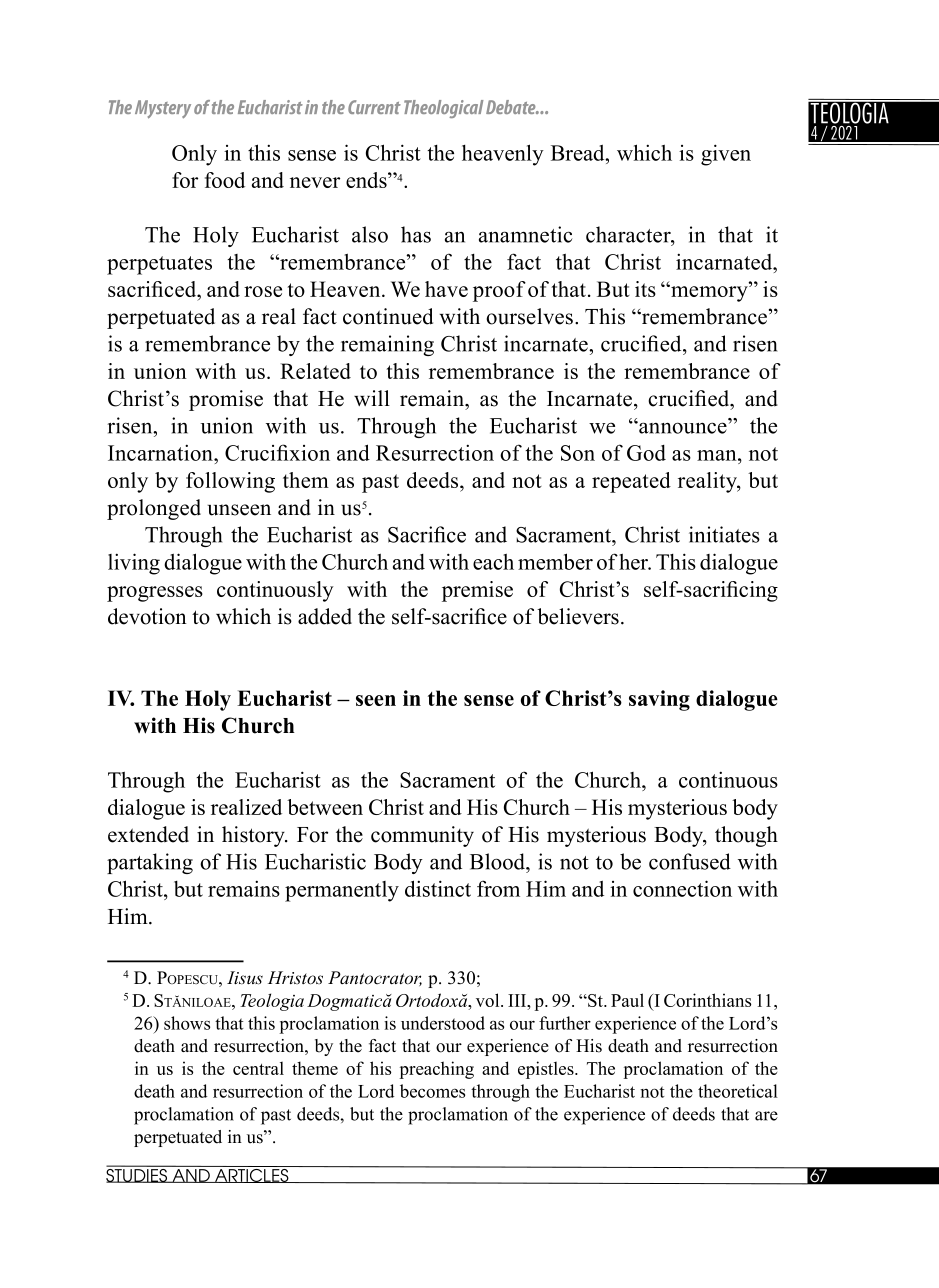 The height and width of the screenshot is (1288, 939). What do you see at coordinates (726, 155) in the screenshot?
I see `given` at bounding box center [726, 155].
